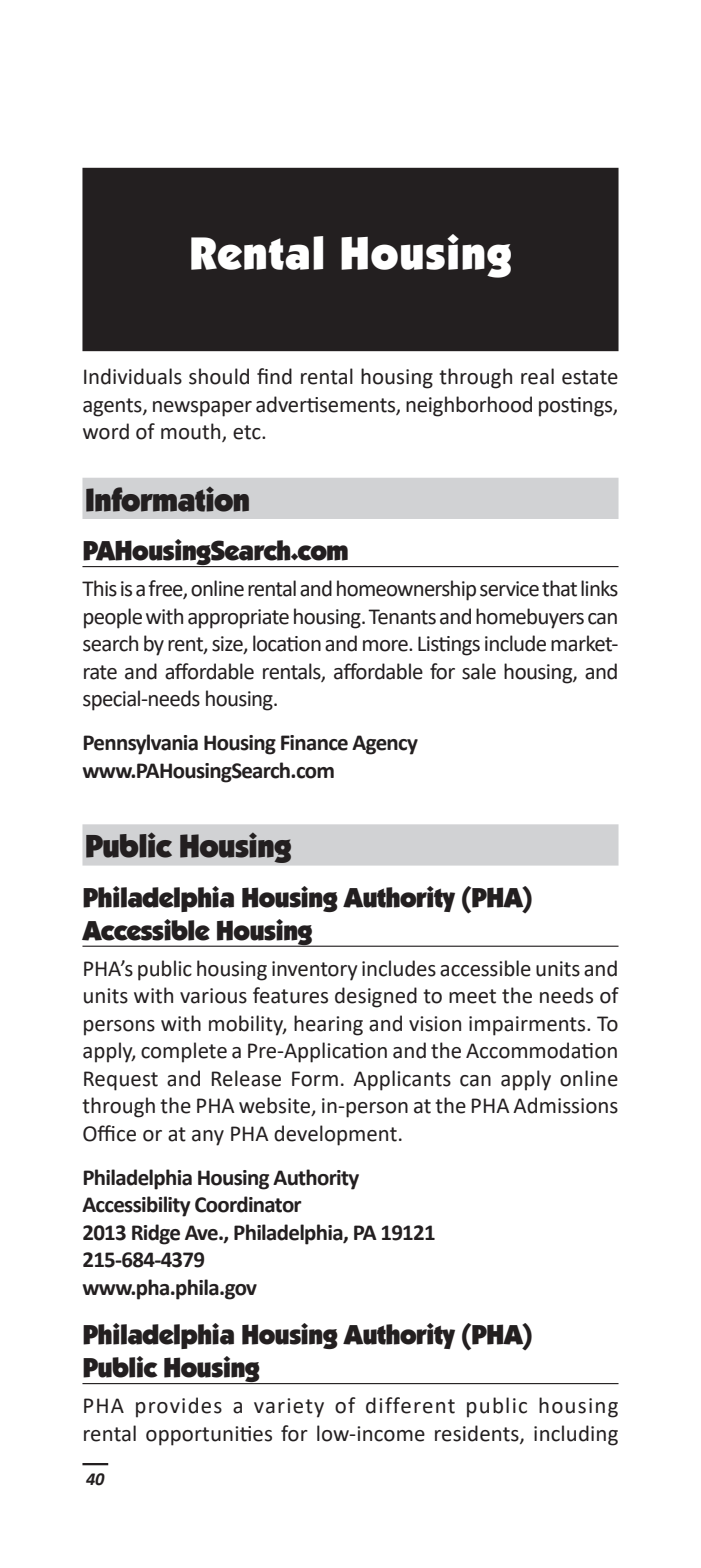 This page has width=701, height=1568. I want to click on real, so click(537, 376).
